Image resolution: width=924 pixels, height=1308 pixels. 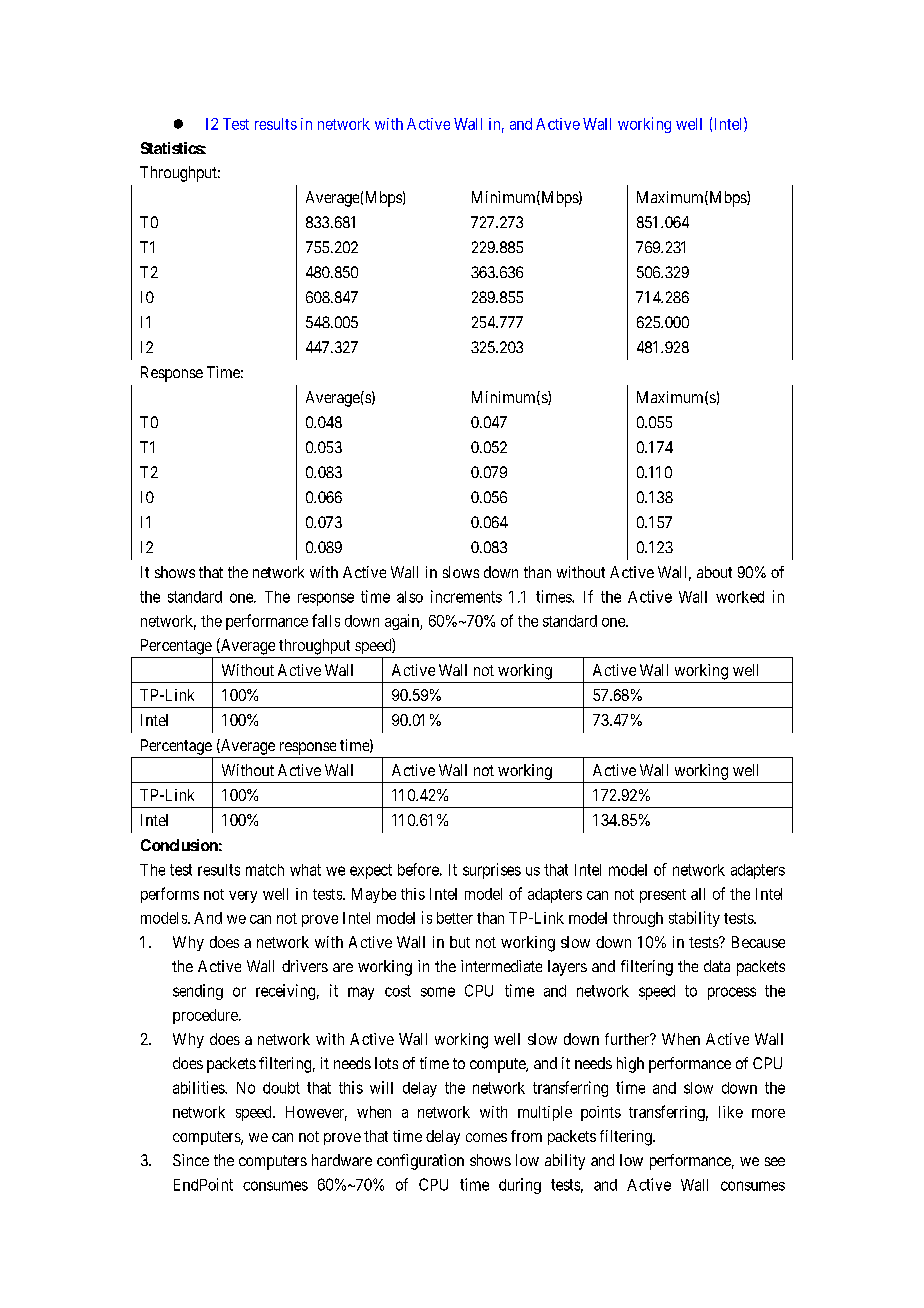 What do you see at coordinates (326, 620) in the screenshot?
I see `falls` at bounding box center [326, 620].
